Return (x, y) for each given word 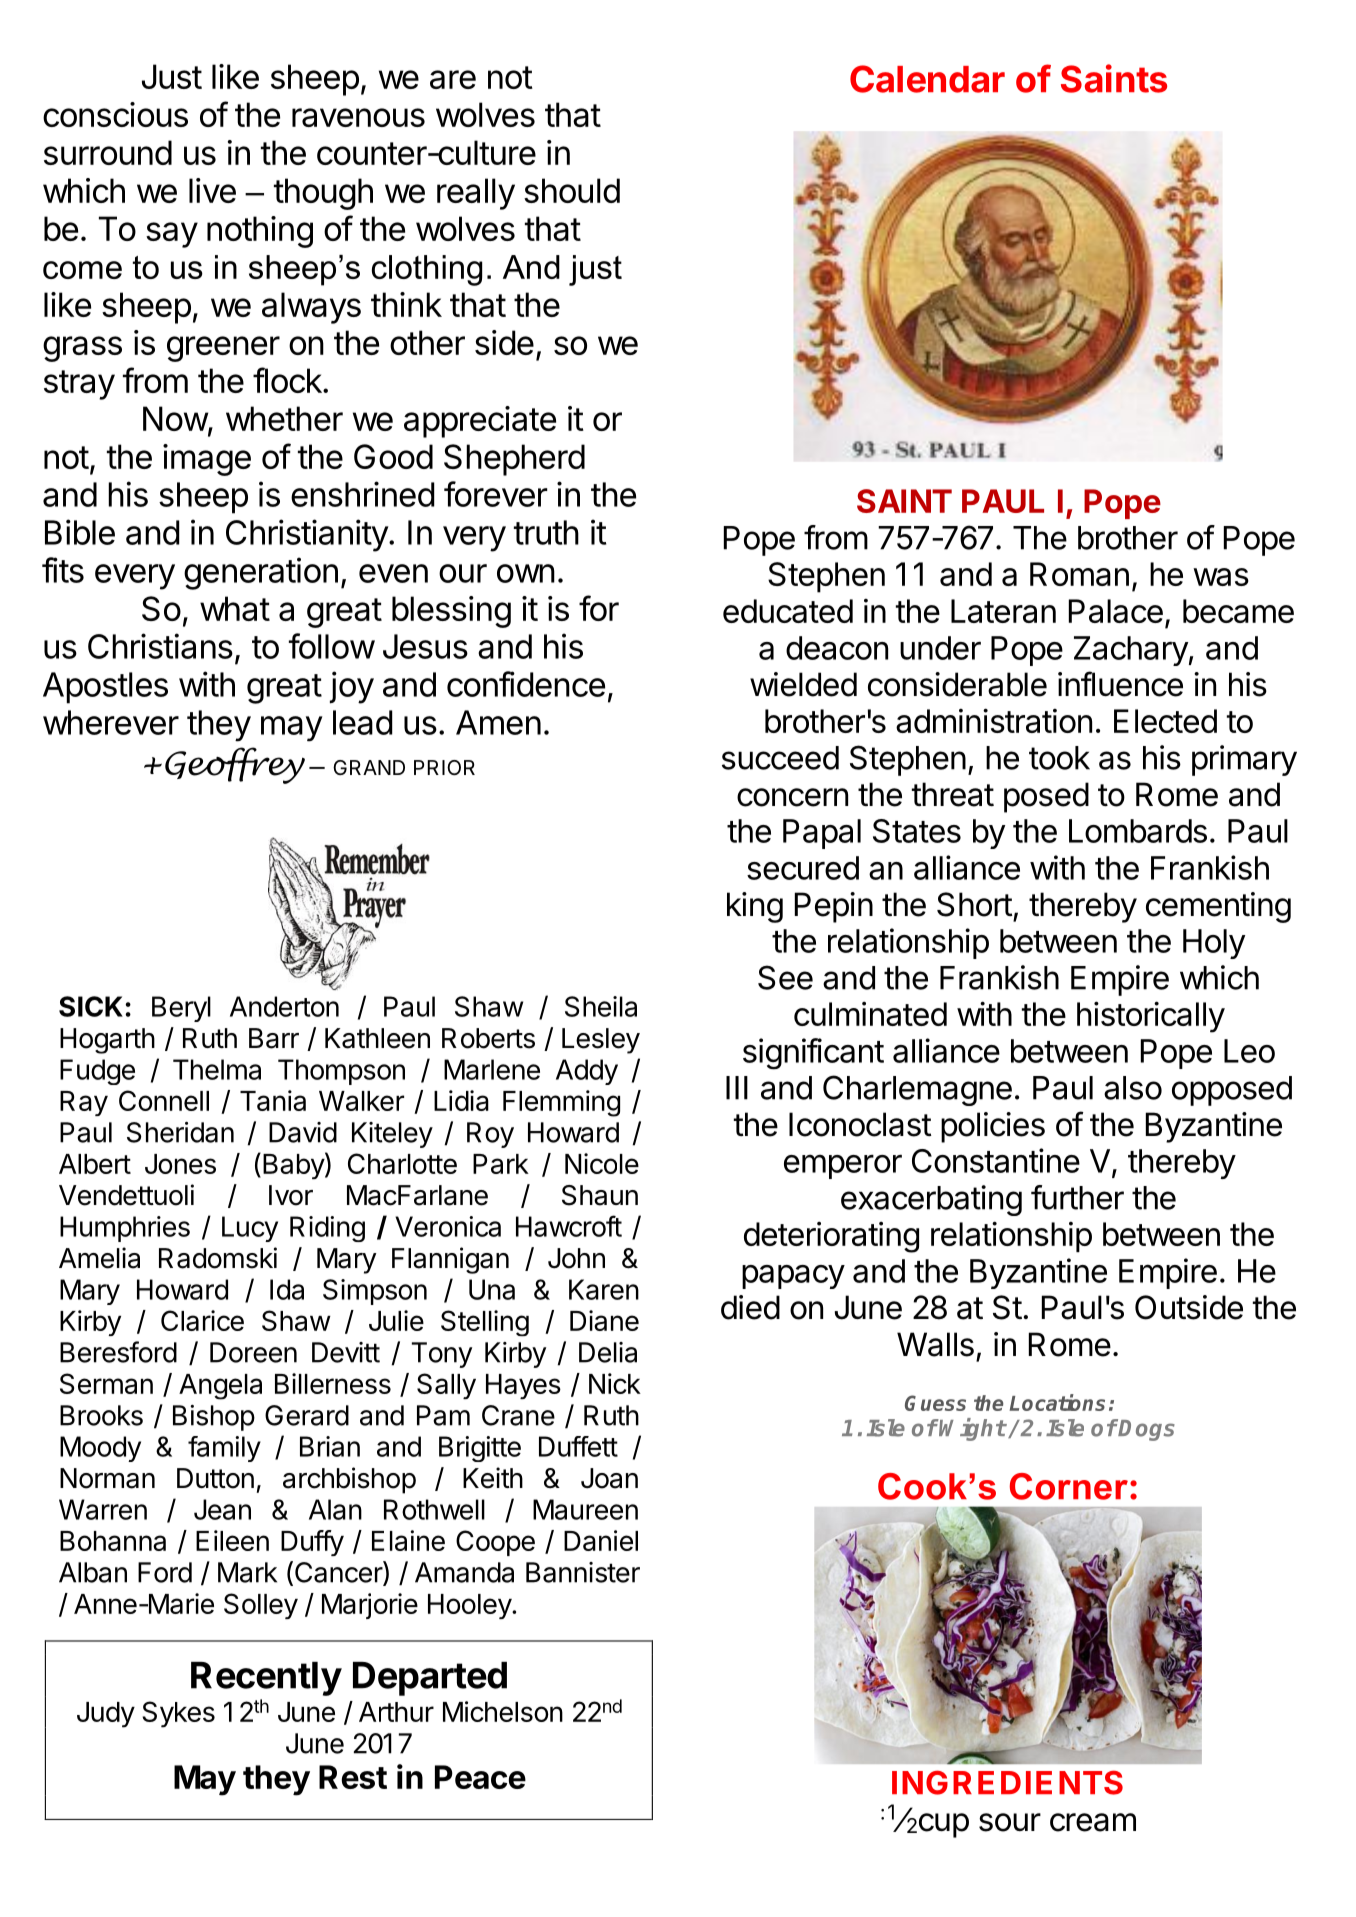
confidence (526, 684)
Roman (1079, 574)
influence (1120, 684)
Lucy (250, 1229)
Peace (480, 1777)
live (212, 190)
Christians (160, 646)
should (572, 190)
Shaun (600, 1195)
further (1077, 1197)
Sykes (178, 1714)
